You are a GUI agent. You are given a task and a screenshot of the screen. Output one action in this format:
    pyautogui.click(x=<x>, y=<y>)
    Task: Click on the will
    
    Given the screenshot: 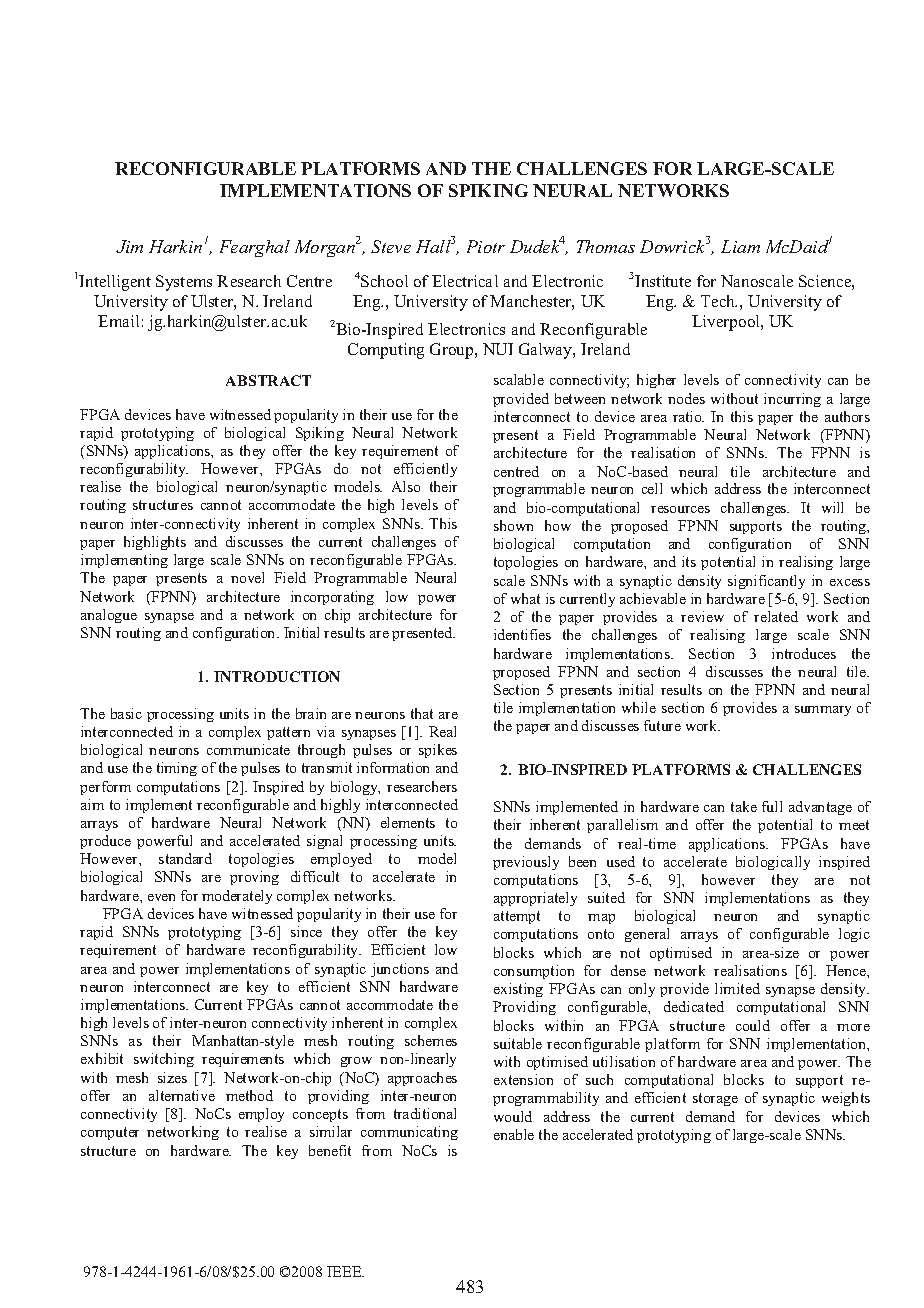 What is the action you would take?
    pyautogui.click(x=832, y=507)
